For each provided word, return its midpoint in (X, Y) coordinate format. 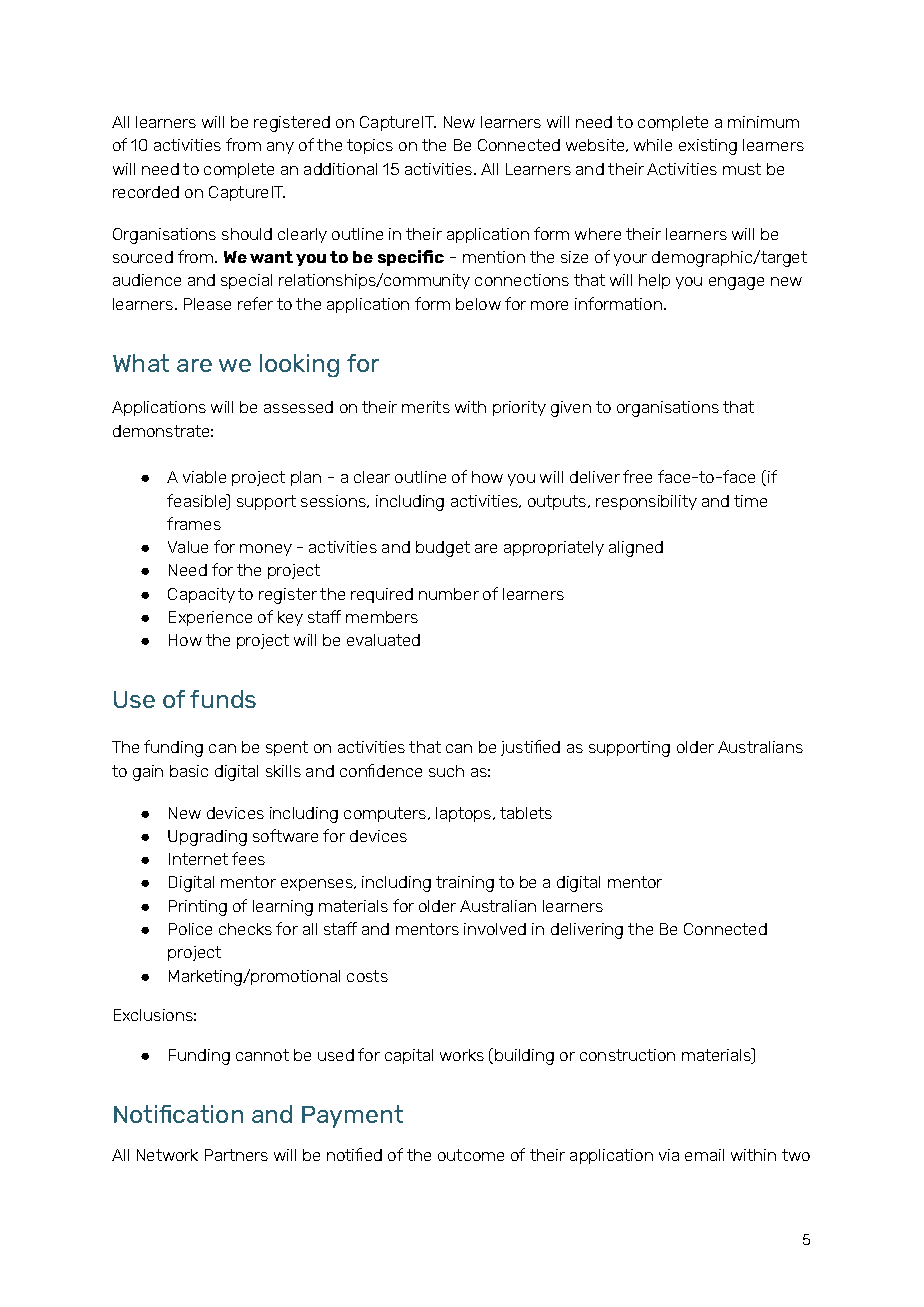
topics (370, 146)
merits (426, 407)
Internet (198, 859)
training (465, 884)
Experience (210, 618)
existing (708, 147)
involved (495, 929)
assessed (298, 407)
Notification (178, 1114)
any (280, 148)
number (449, 594)
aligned (636, 549)
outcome (471, 1155)
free (637, 476)
